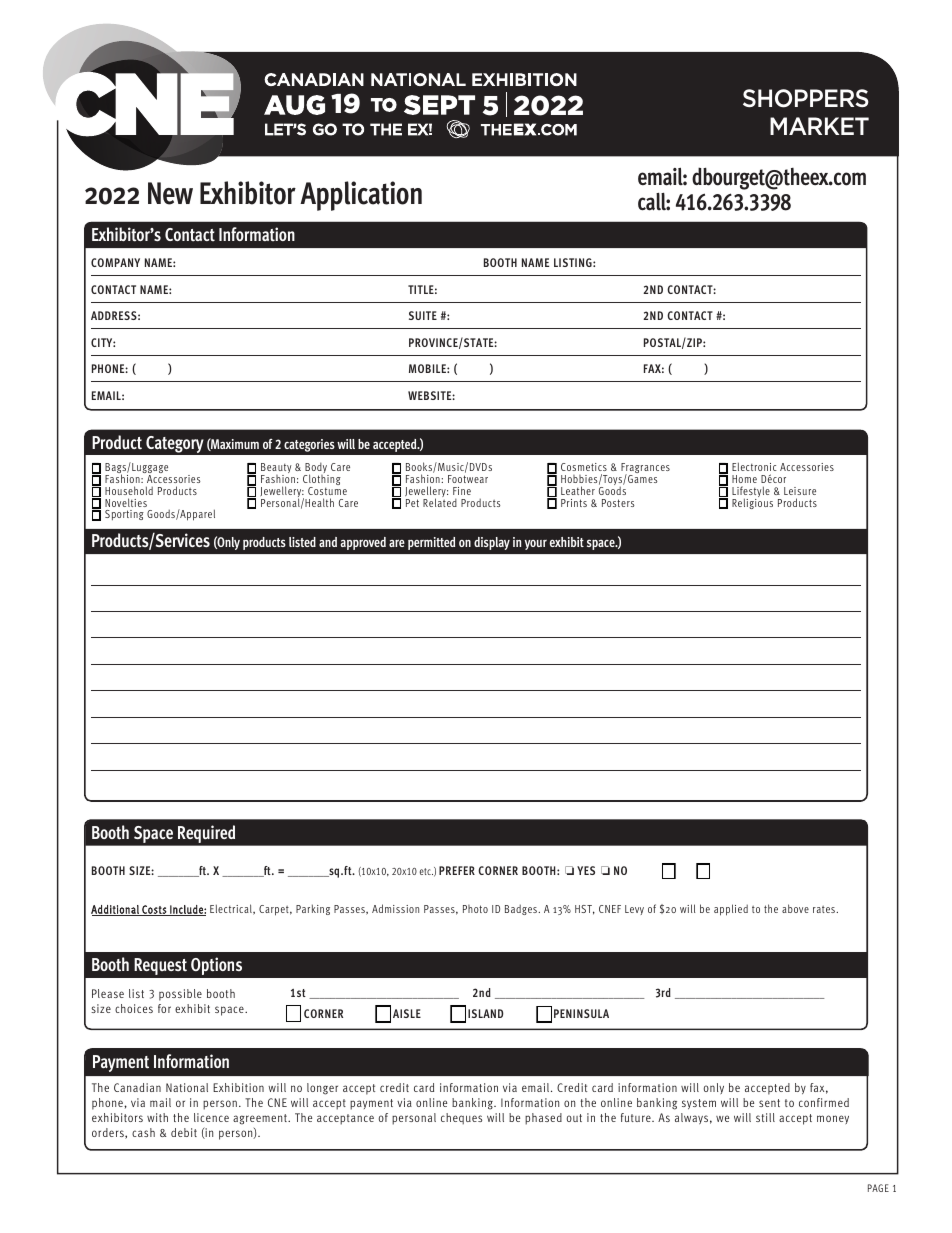 The width and height of the image is (952, 1233). I want to click on New, so click(170, 193).
